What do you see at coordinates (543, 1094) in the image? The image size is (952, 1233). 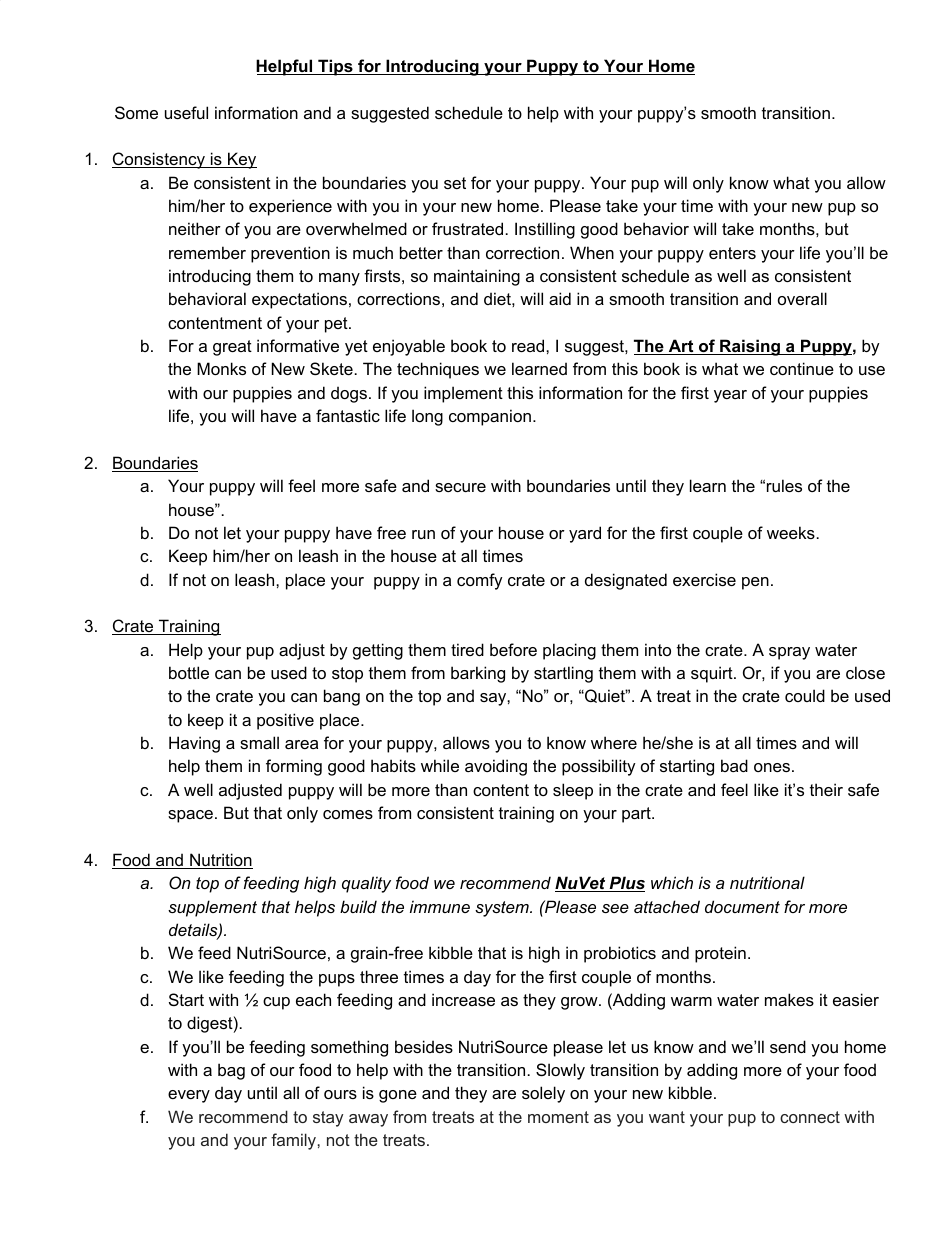 I see `solely` at bounding box center [543, 1094].
